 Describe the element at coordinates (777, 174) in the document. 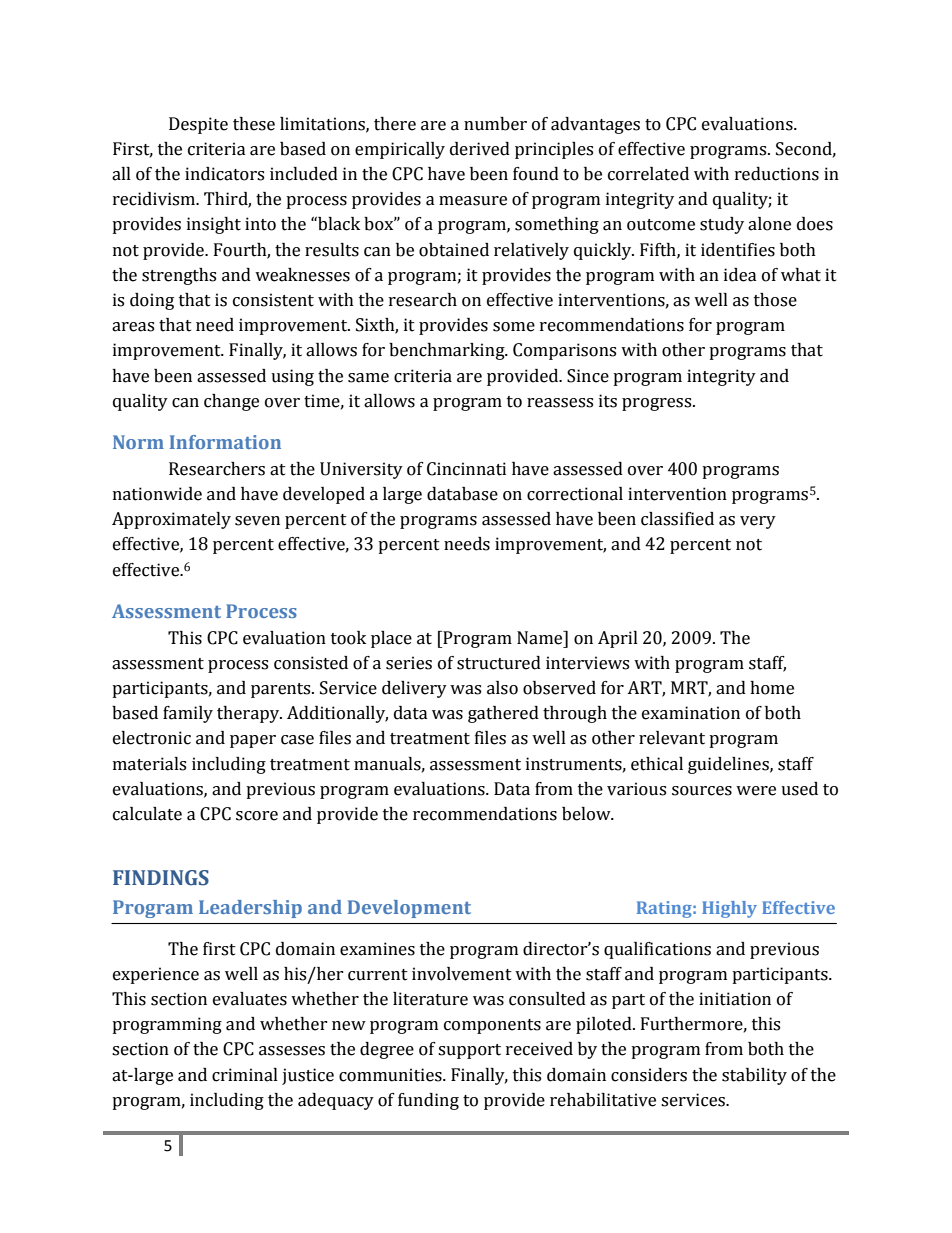

I see `reductions` at that location.
